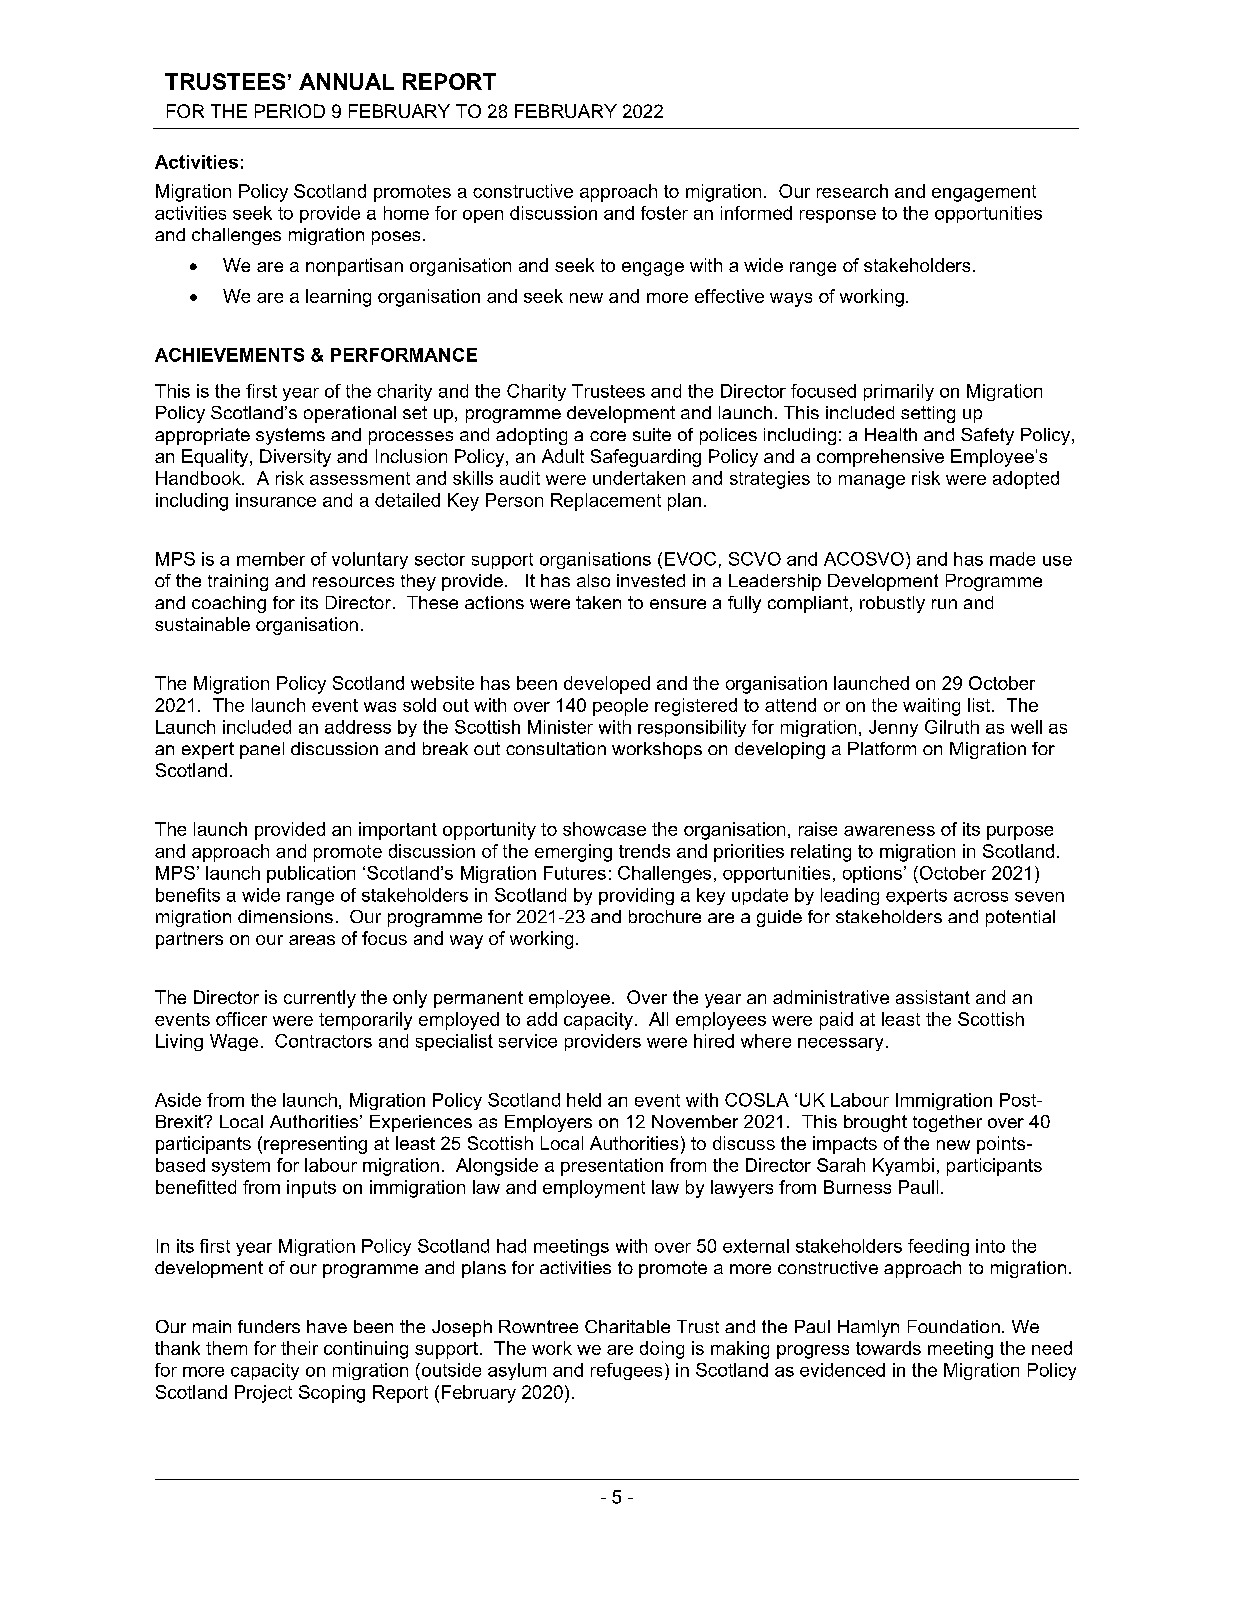  Describe the element at coordinates (608, 436) in the screenshot. I see `core` at that location.
